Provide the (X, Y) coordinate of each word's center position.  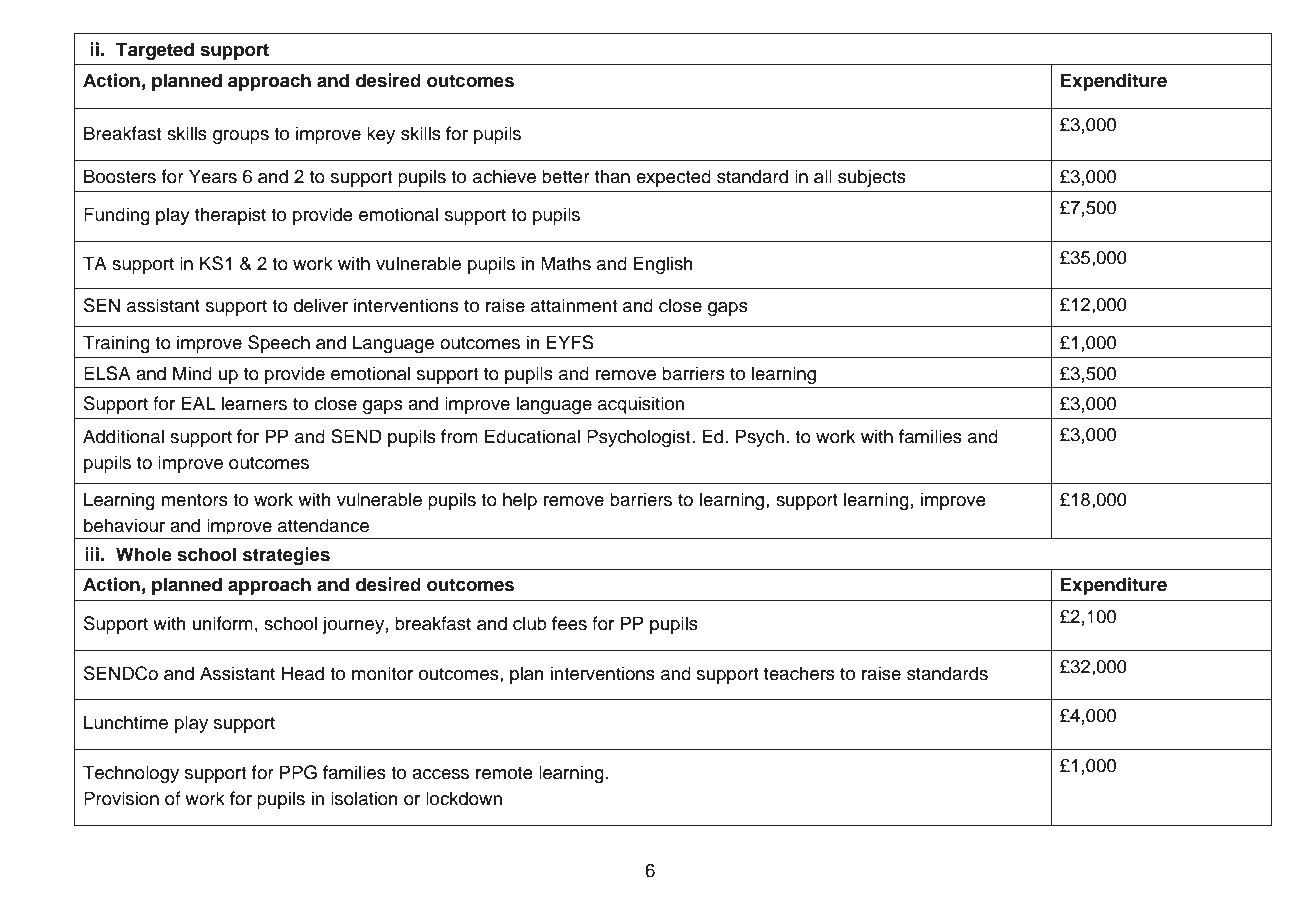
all (823, 176)
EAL (199, 403)
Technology (131, 774)
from (459, 436)
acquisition (641, 405)
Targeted (155, 51)
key (381, 135)
